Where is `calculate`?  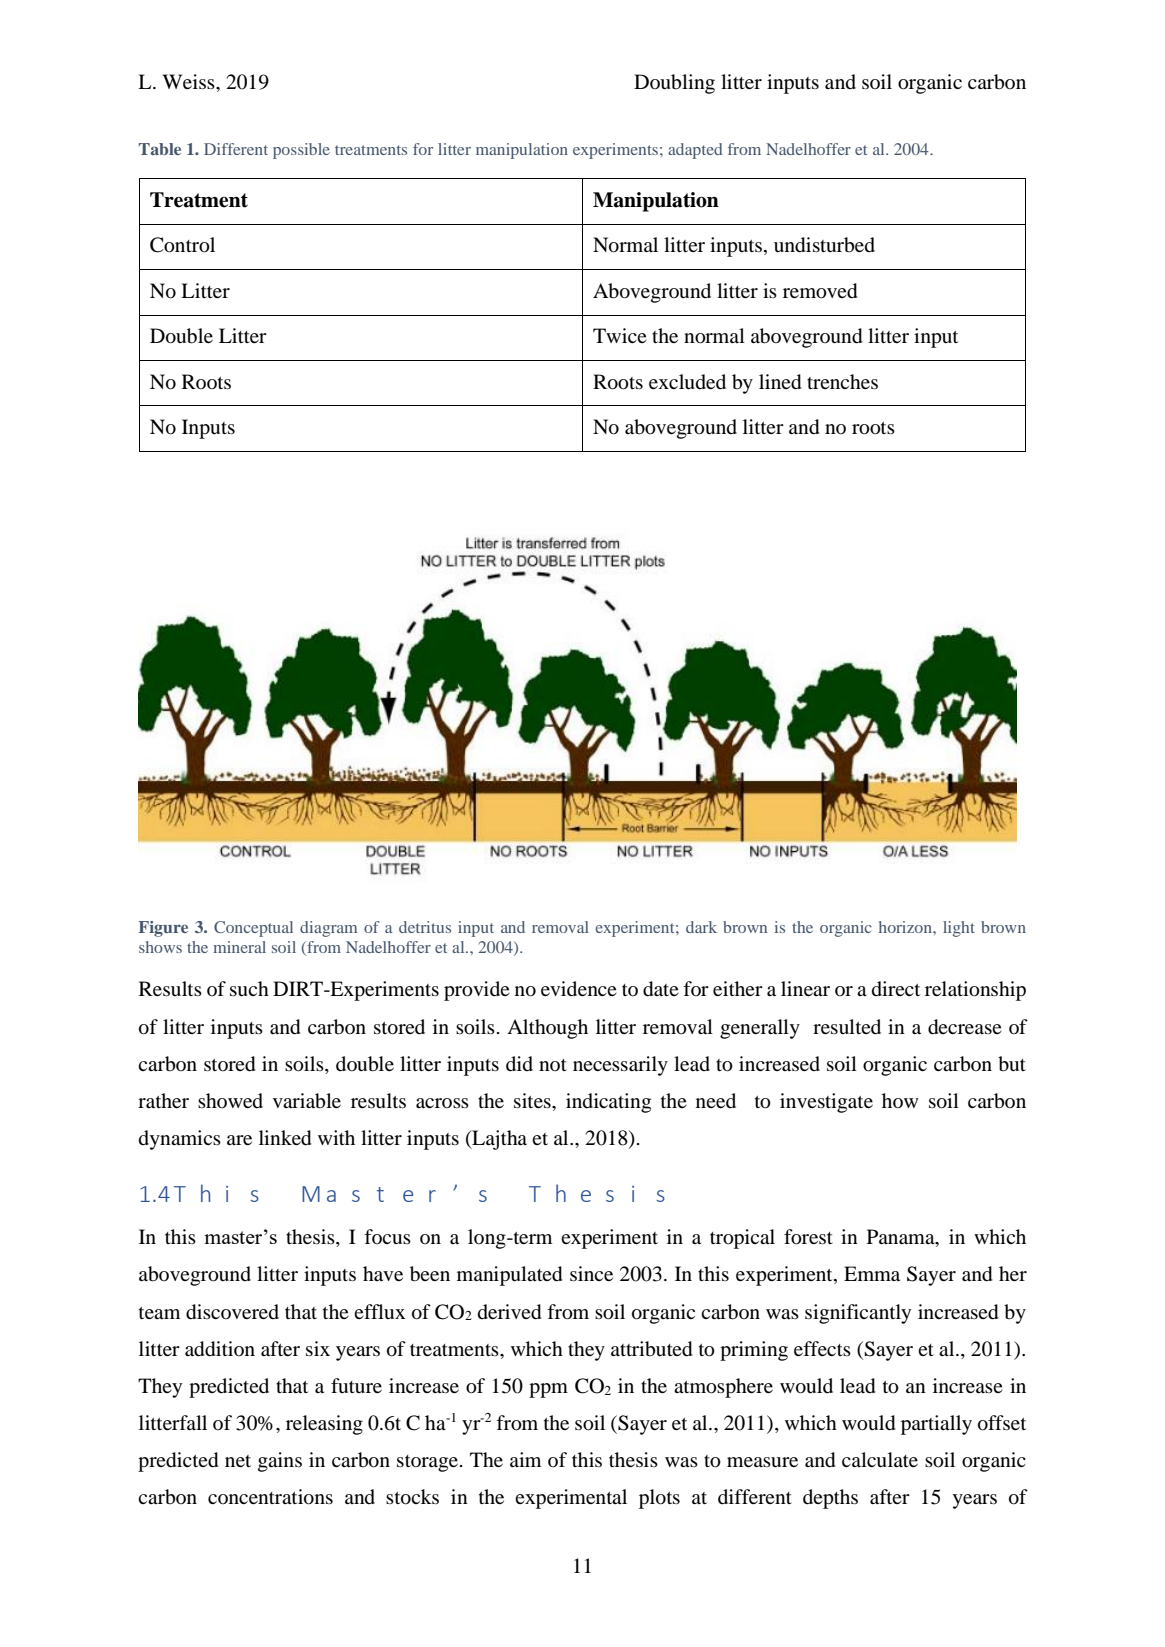 calculate is located at coordinates (880, 1460).
